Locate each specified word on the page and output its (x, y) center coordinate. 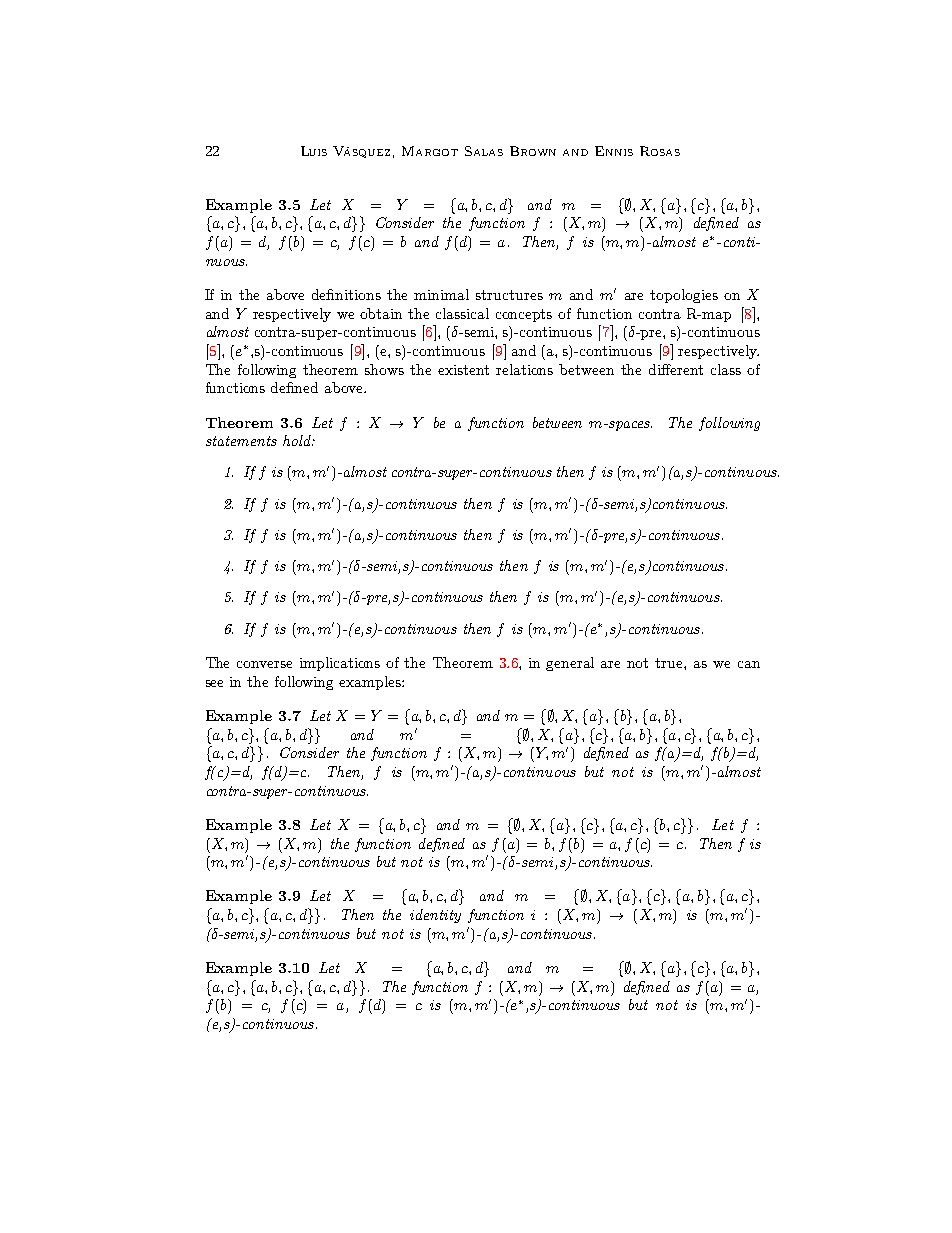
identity (435, 916)
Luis (314, 151)
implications (340, 664)
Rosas (660, 151)
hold (298, 440)
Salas (484, 151)
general (570, 664)
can (749, 664)
